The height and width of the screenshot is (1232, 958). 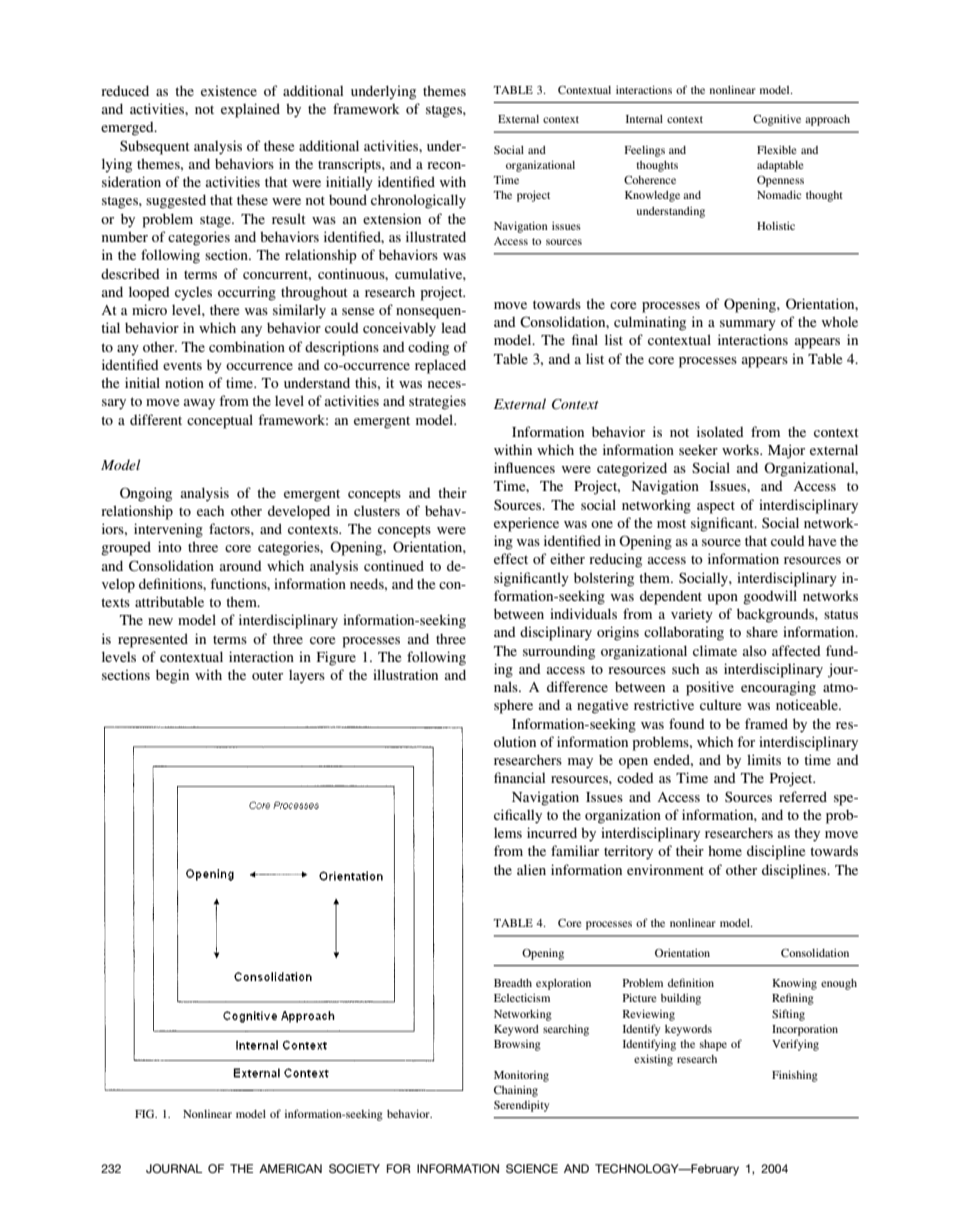 I want to click on strategies, so click(x=437, y=402).
